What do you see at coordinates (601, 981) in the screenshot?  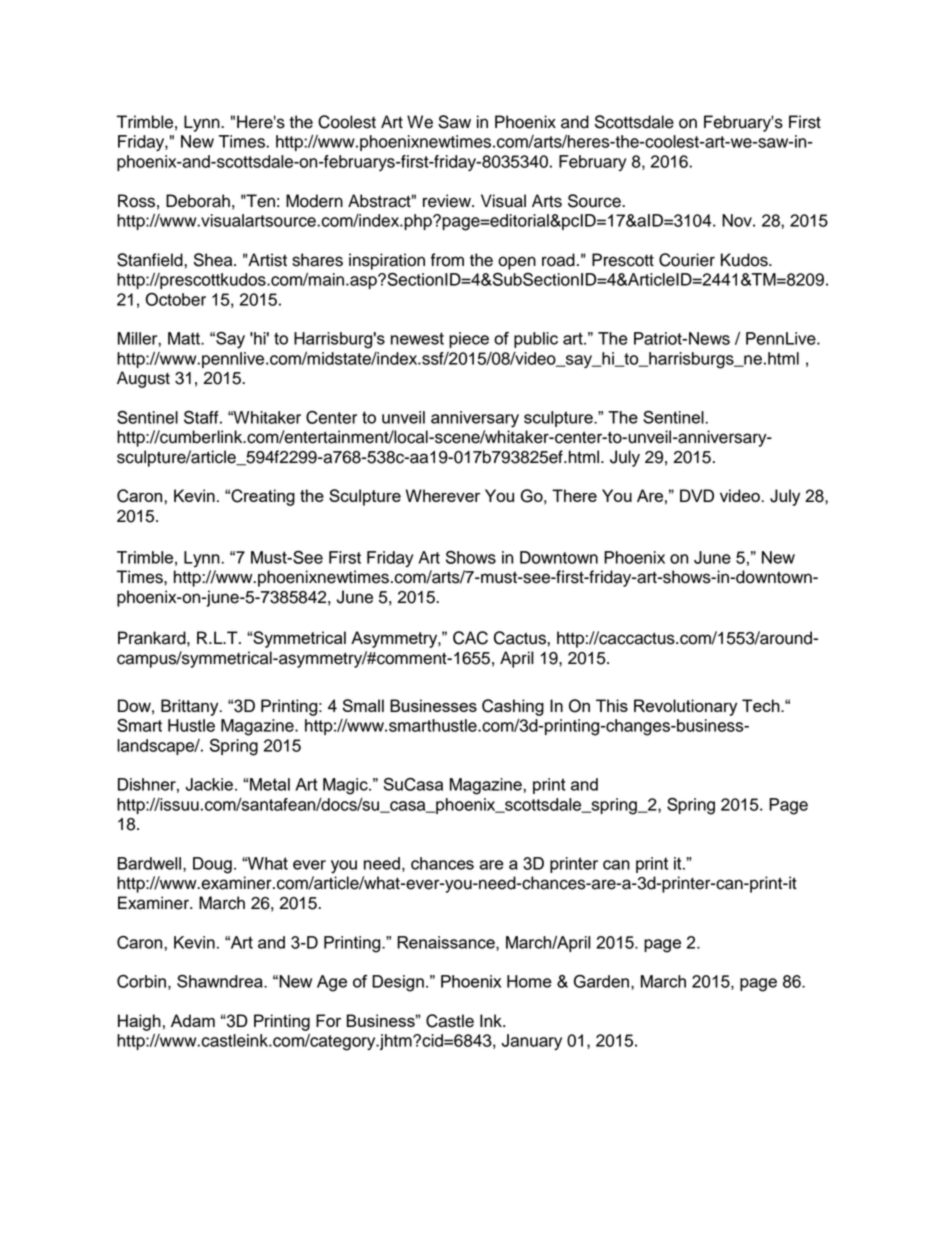 I see `Garden` at bounding box center [601, 981].
